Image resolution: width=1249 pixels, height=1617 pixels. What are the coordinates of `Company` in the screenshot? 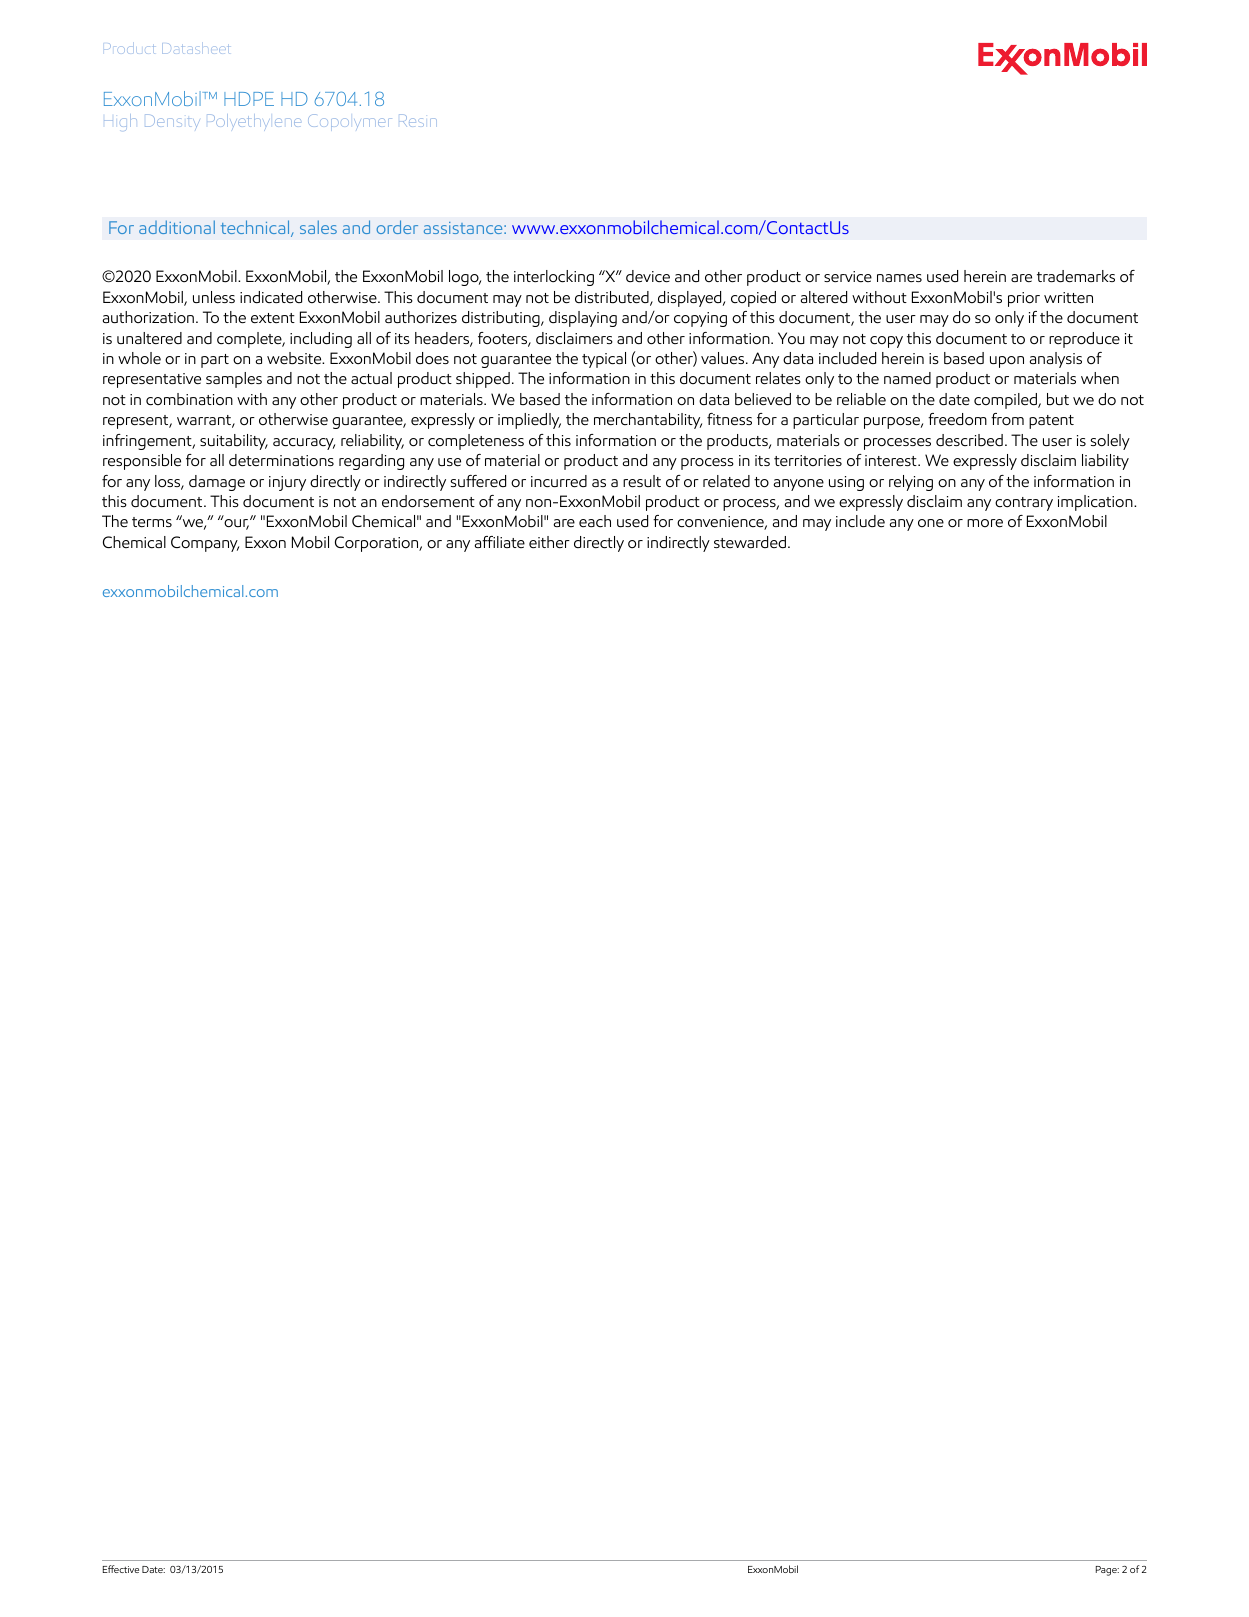 It's located at (205, 544).
